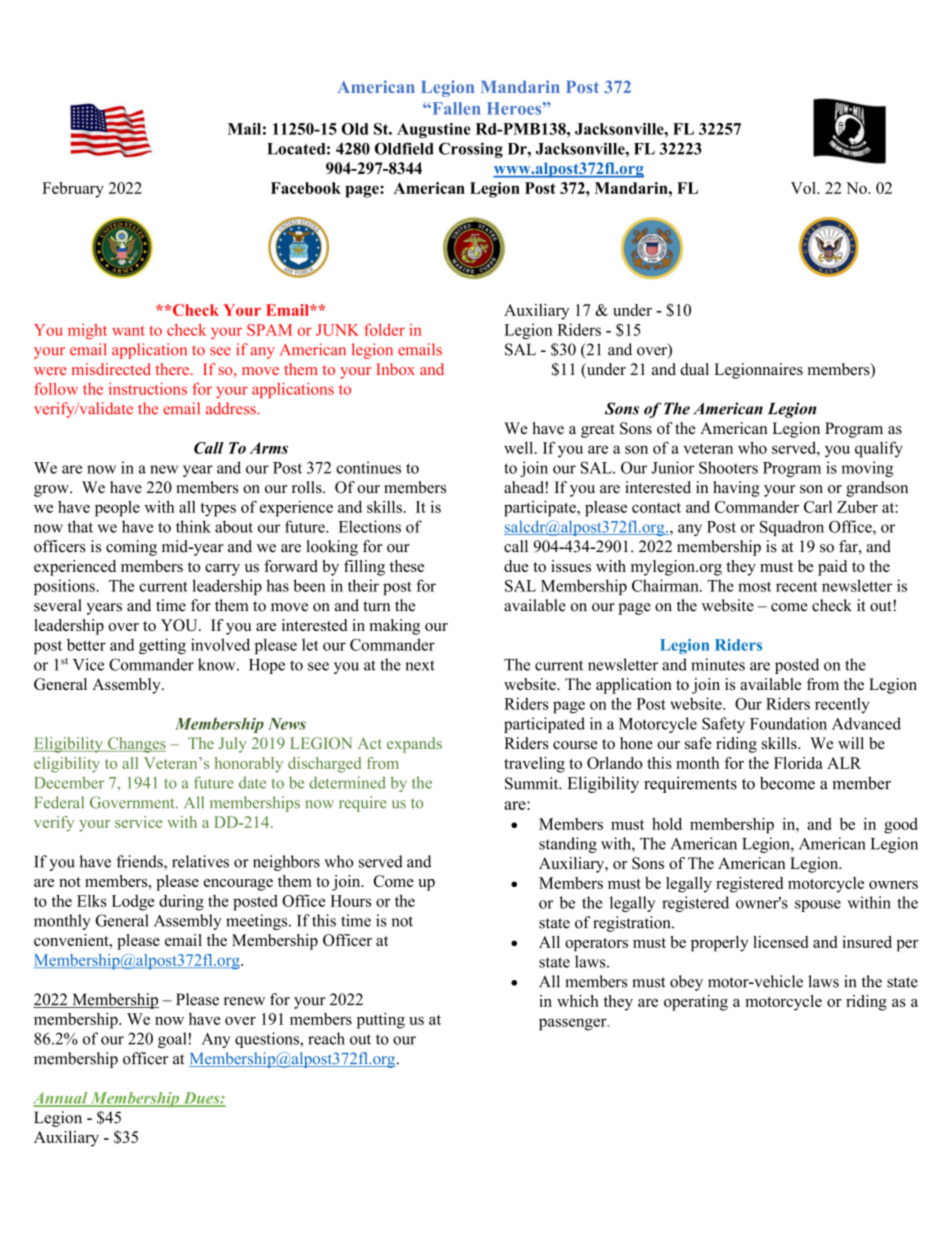 This screenshot has width=952, height=1233. I want to click on people, so click(117, 509).
